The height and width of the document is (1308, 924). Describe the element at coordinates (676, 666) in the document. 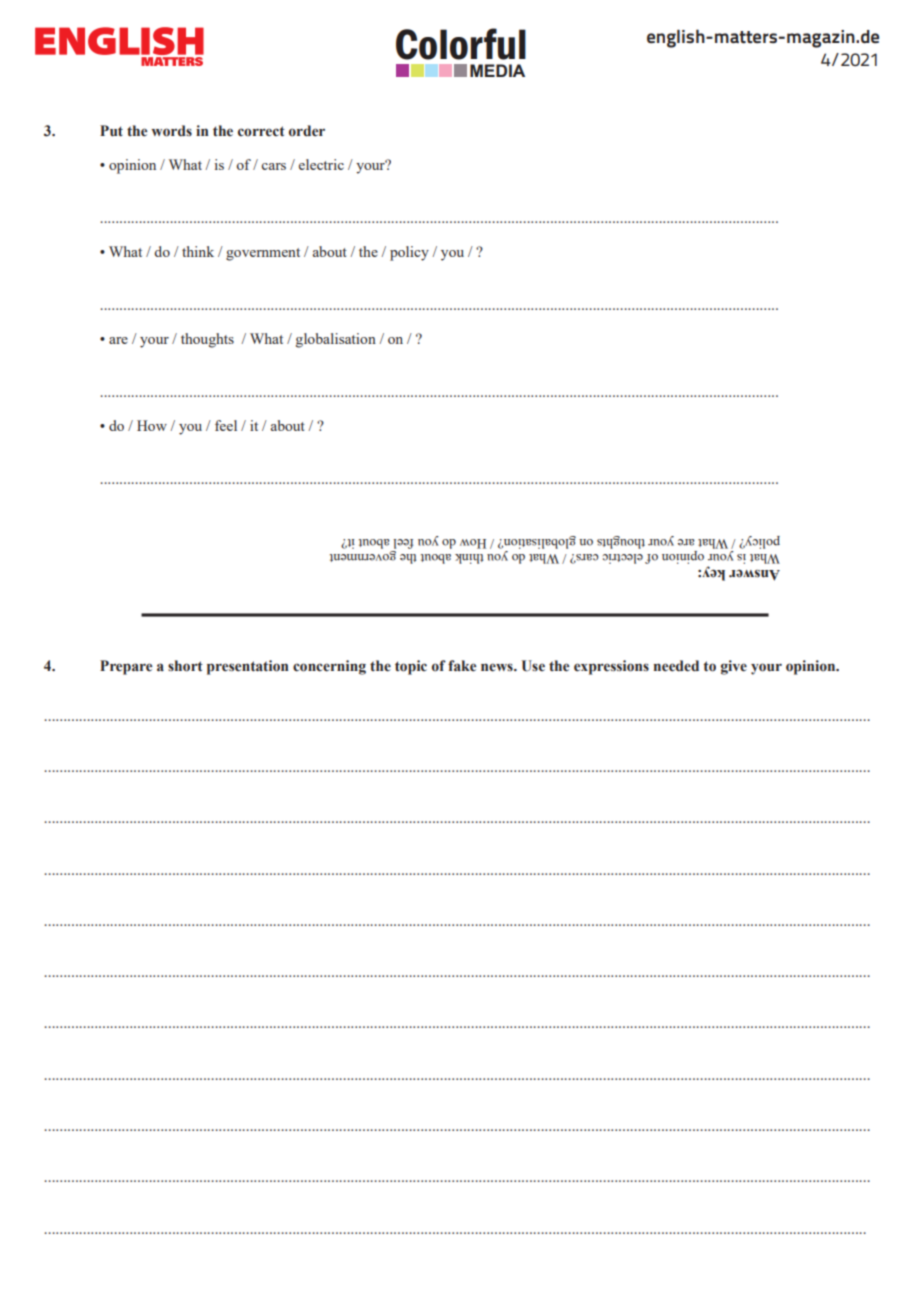

I see `needed` at that location.
